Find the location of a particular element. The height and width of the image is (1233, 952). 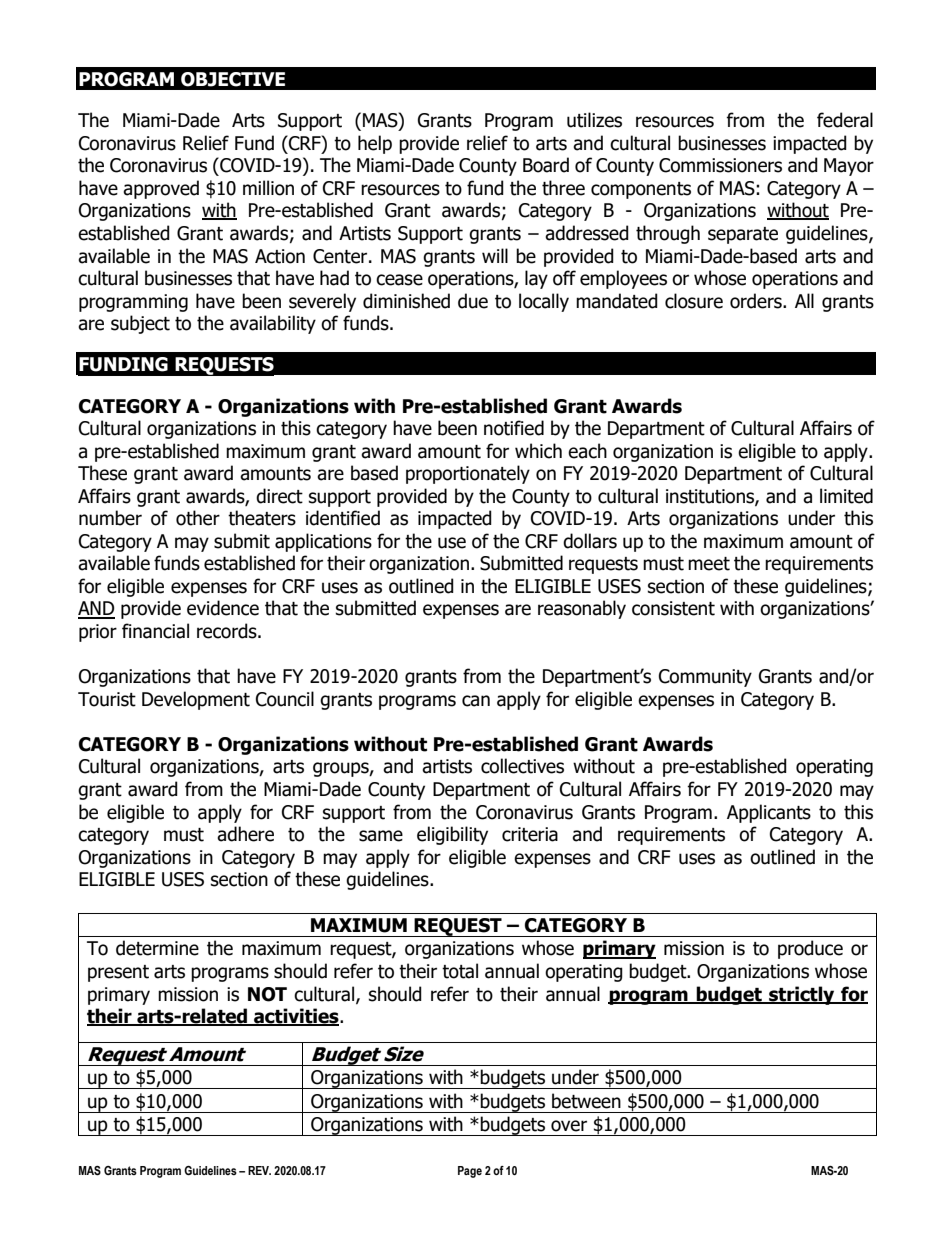

OBJECTIVE is located at coordinates (233, 79).
